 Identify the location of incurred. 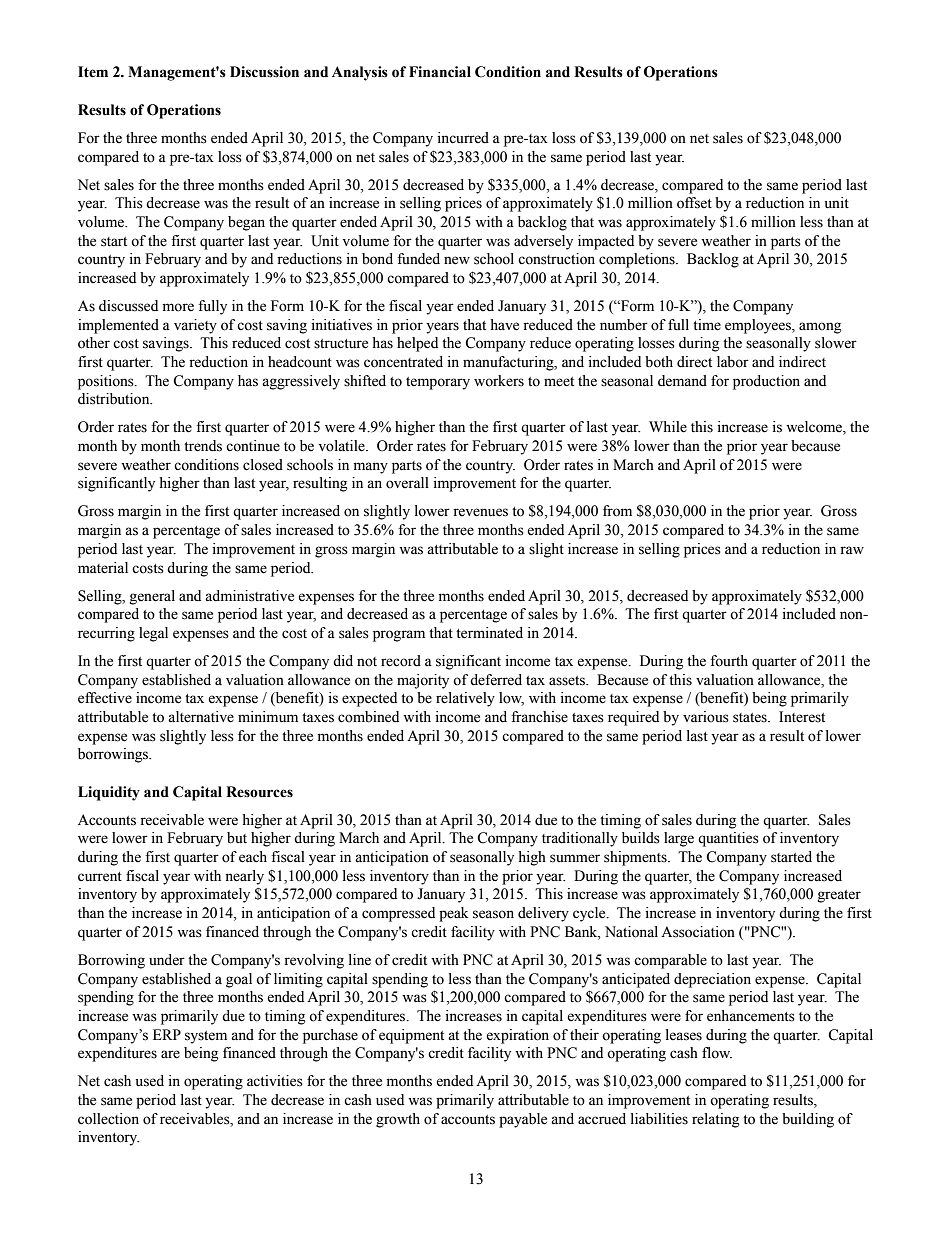
(463, 138).
